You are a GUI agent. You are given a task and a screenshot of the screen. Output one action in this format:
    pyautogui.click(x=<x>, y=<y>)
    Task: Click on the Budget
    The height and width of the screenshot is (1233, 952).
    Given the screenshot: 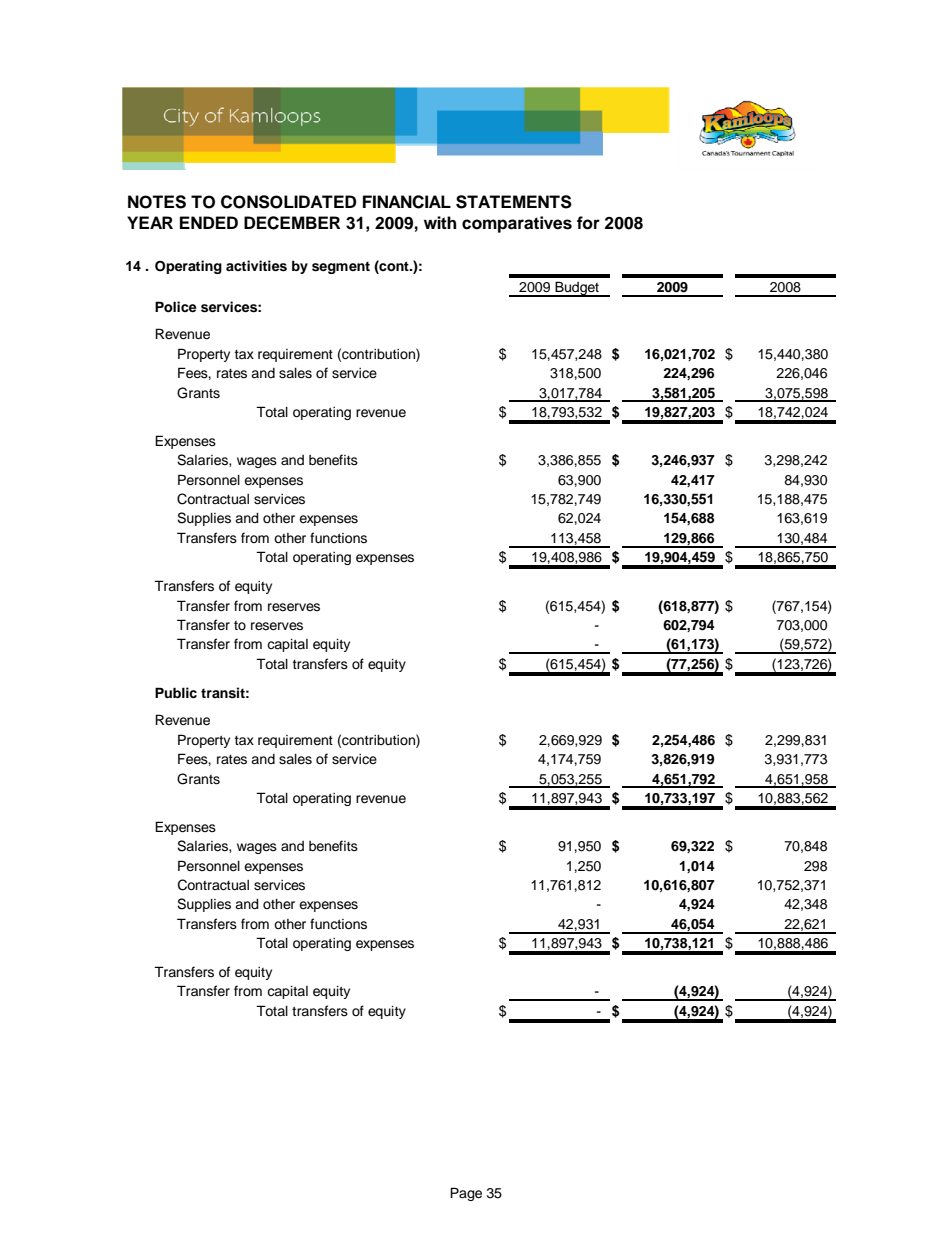 What is the action you would take?
    pyautogui.click(x=577, y=289)
